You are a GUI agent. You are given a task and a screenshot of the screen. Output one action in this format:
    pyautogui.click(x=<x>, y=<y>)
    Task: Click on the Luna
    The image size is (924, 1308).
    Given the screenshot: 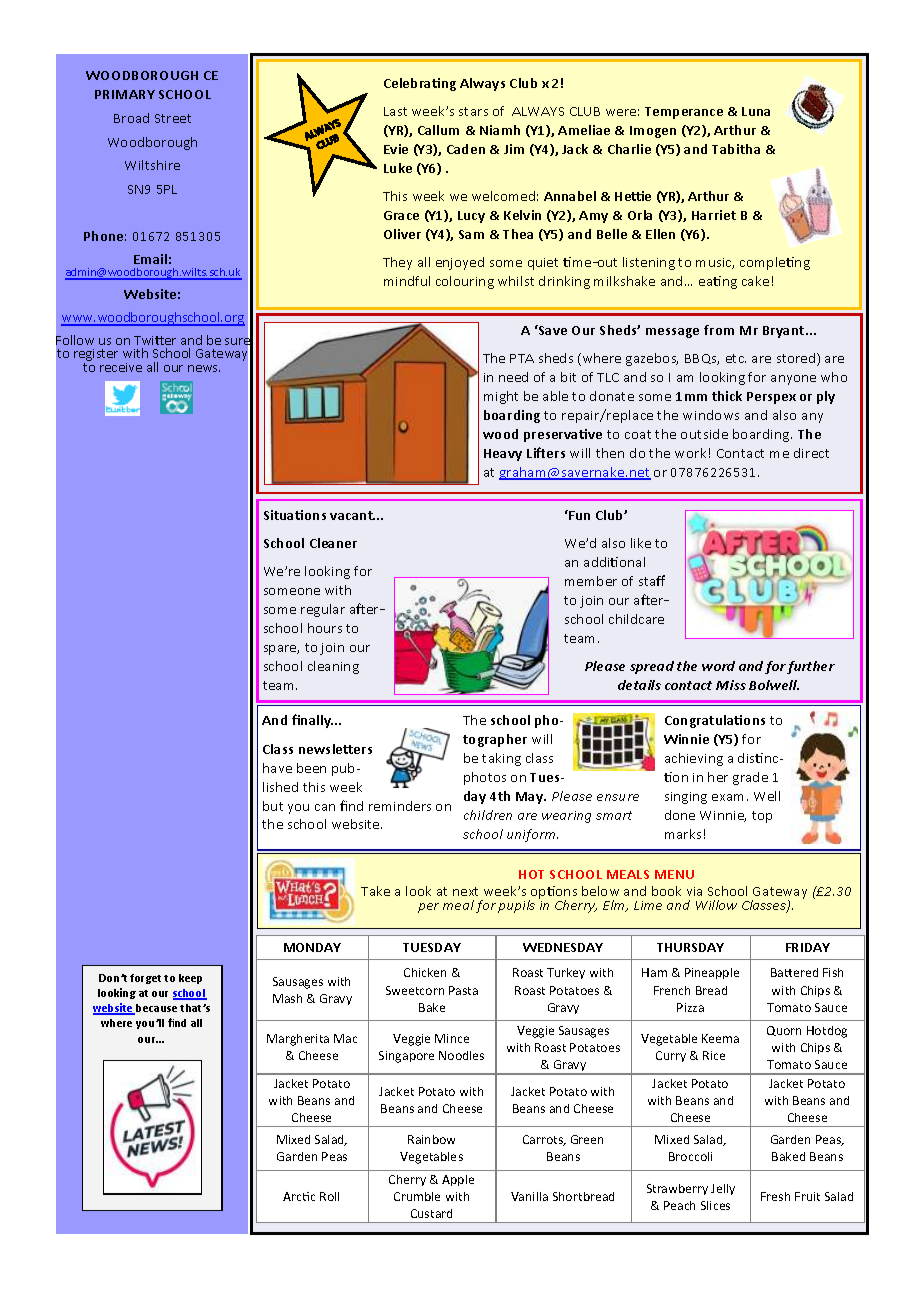 What is the action you would take?
    pyautogui.click(x=756, y=111)
